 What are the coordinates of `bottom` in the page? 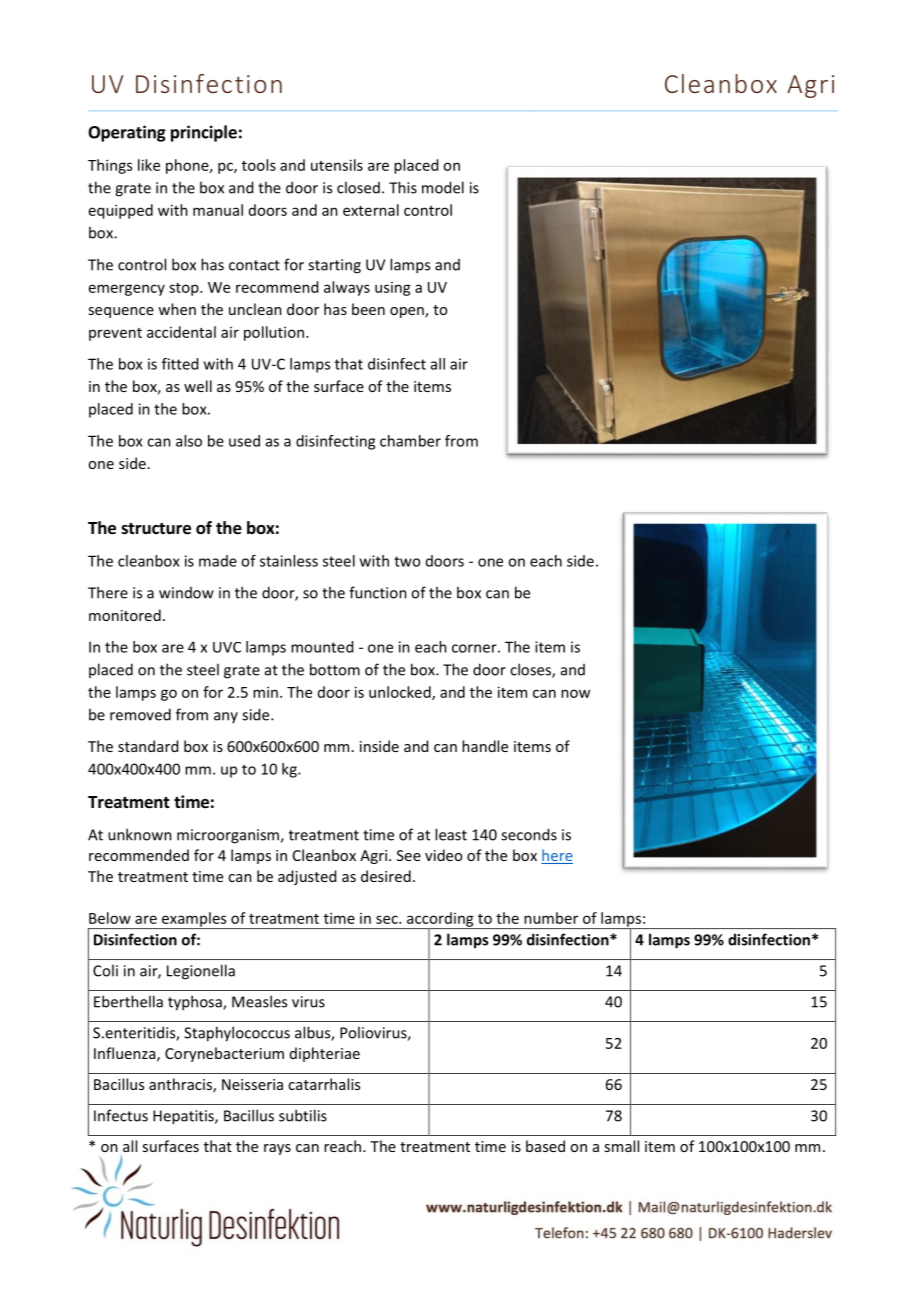 It's located at (335, 669).
